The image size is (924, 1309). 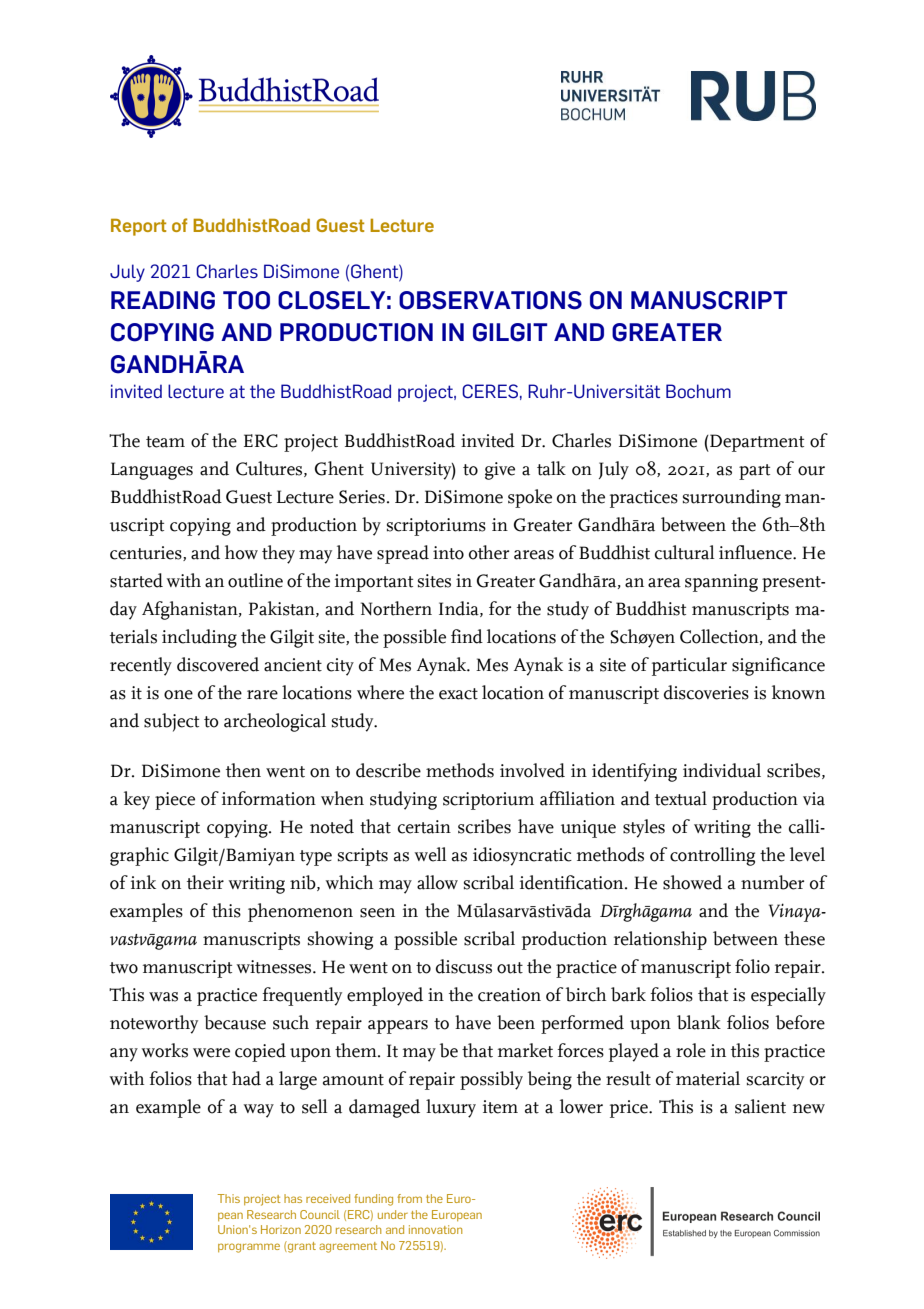 I want to click on TOO, so click(x=246, y=300).
